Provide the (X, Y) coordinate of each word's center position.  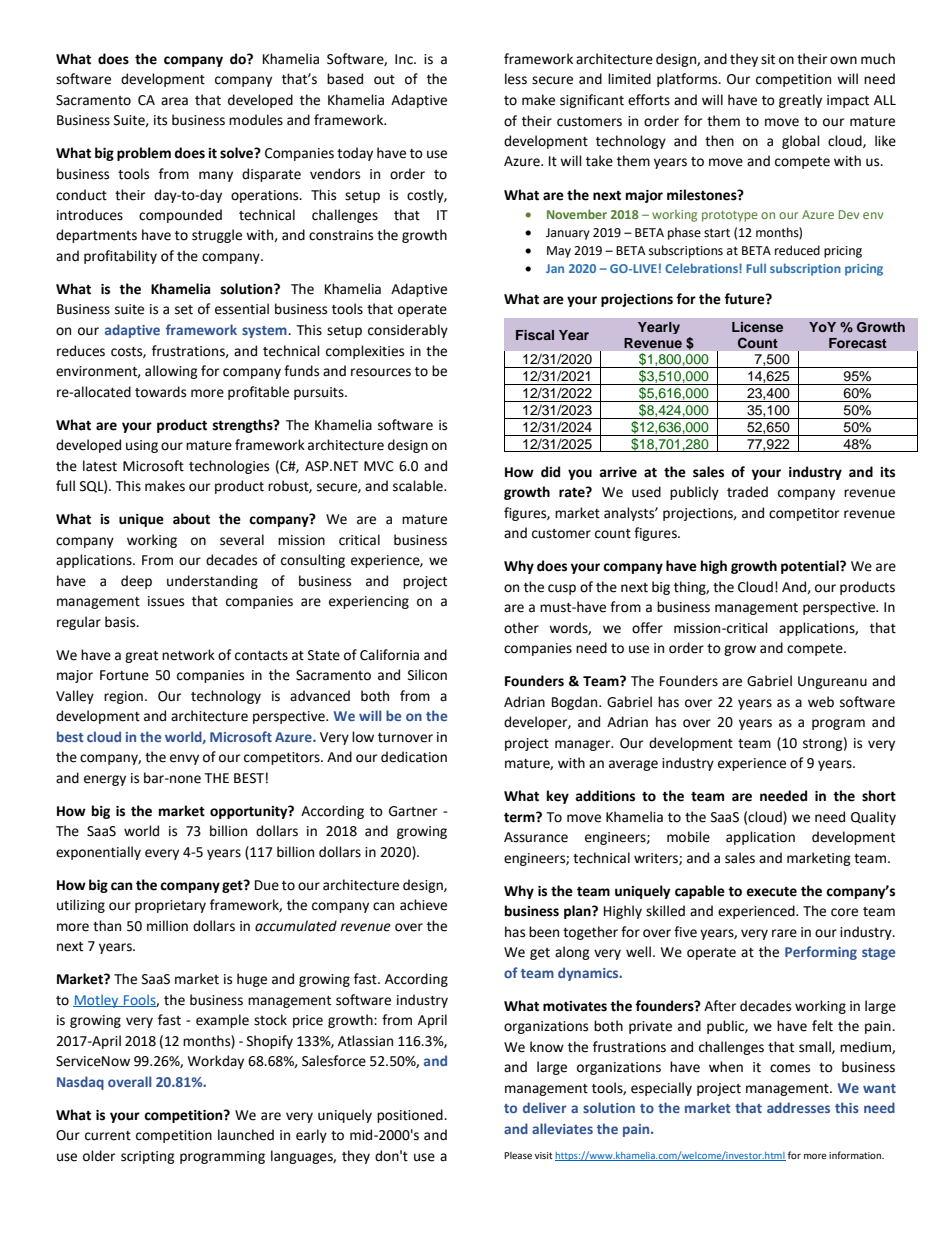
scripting (148, 1157)
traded (747, 492)
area (174, 101)
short (879, 796)
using (142, 446)
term (520, 817)
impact (848, 101)
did (550, 472)
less (516, 79)
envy (184, 759)
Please (518, 1155)
